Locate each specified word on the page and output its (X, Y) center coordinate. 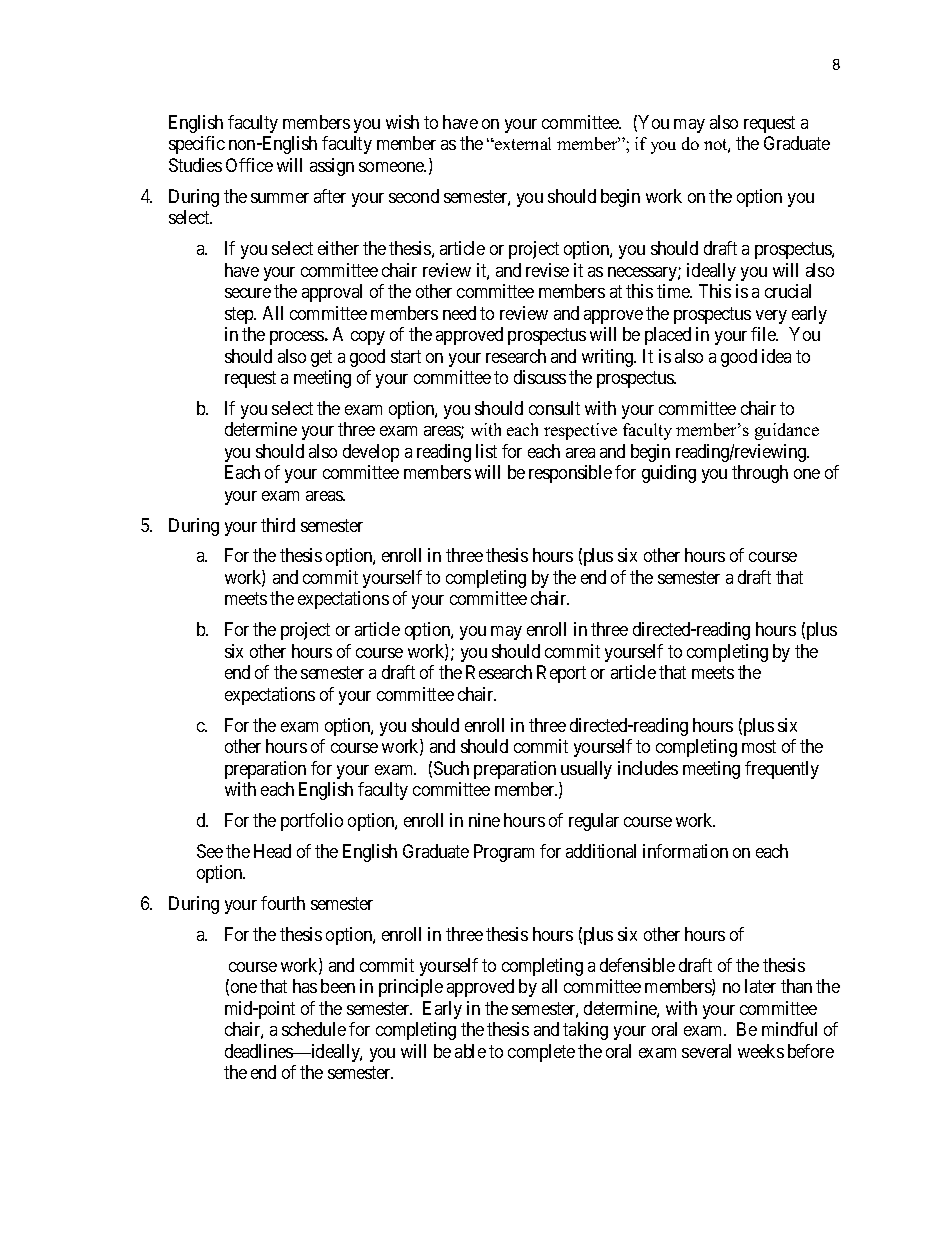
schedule (314, 1029)
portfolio (312, 822)
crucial (788, 291)
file (764, 334)
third (278, 525)
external (522, 143)
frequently (782, 770)
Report (561, 674)
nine (484, 820)
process (297, 338)
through (760, 474)
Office (249, 165)
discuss (540, 377)
